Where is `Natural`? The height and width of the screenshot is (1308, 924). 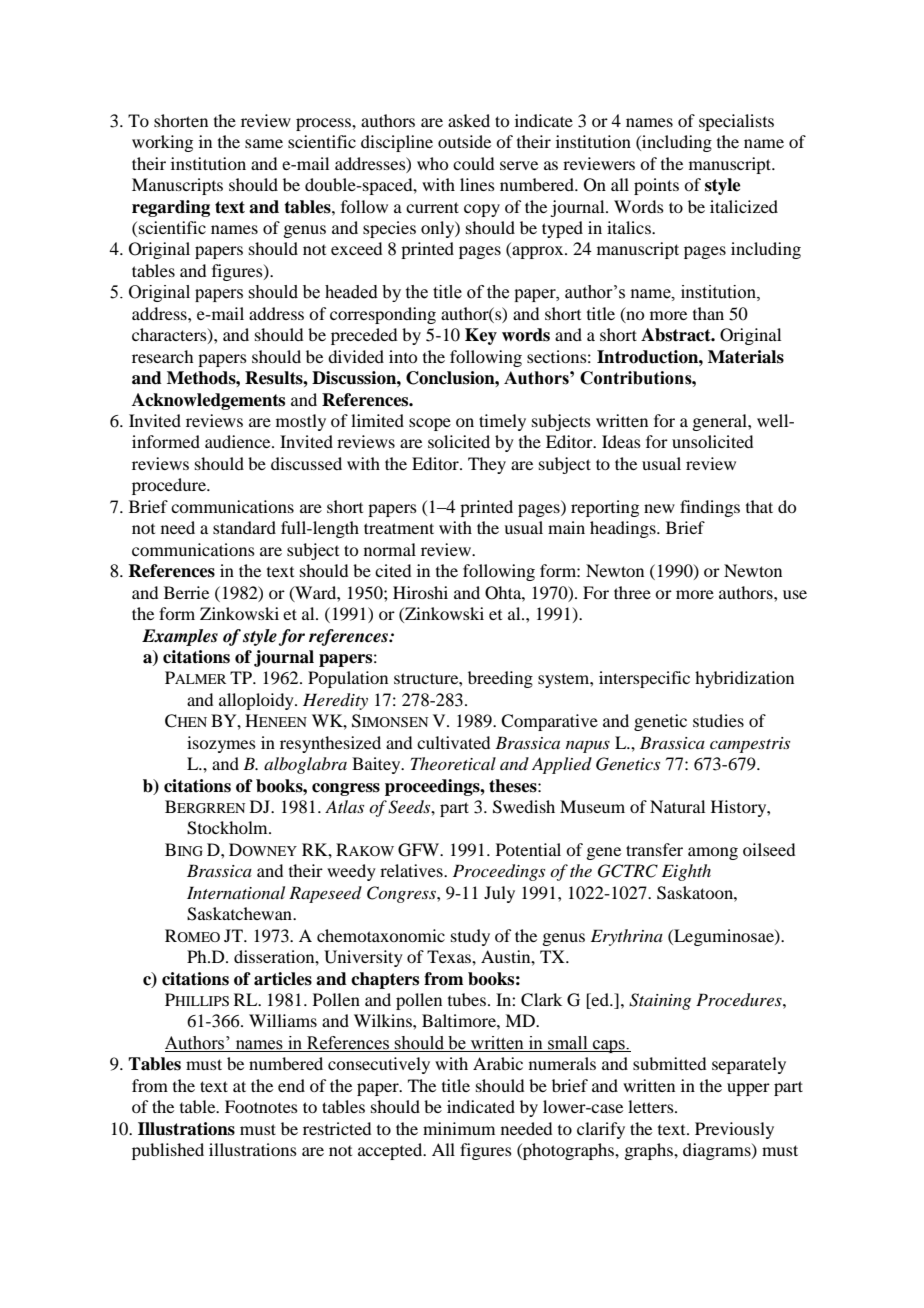 Natural is located at coordinates (677, 806).
